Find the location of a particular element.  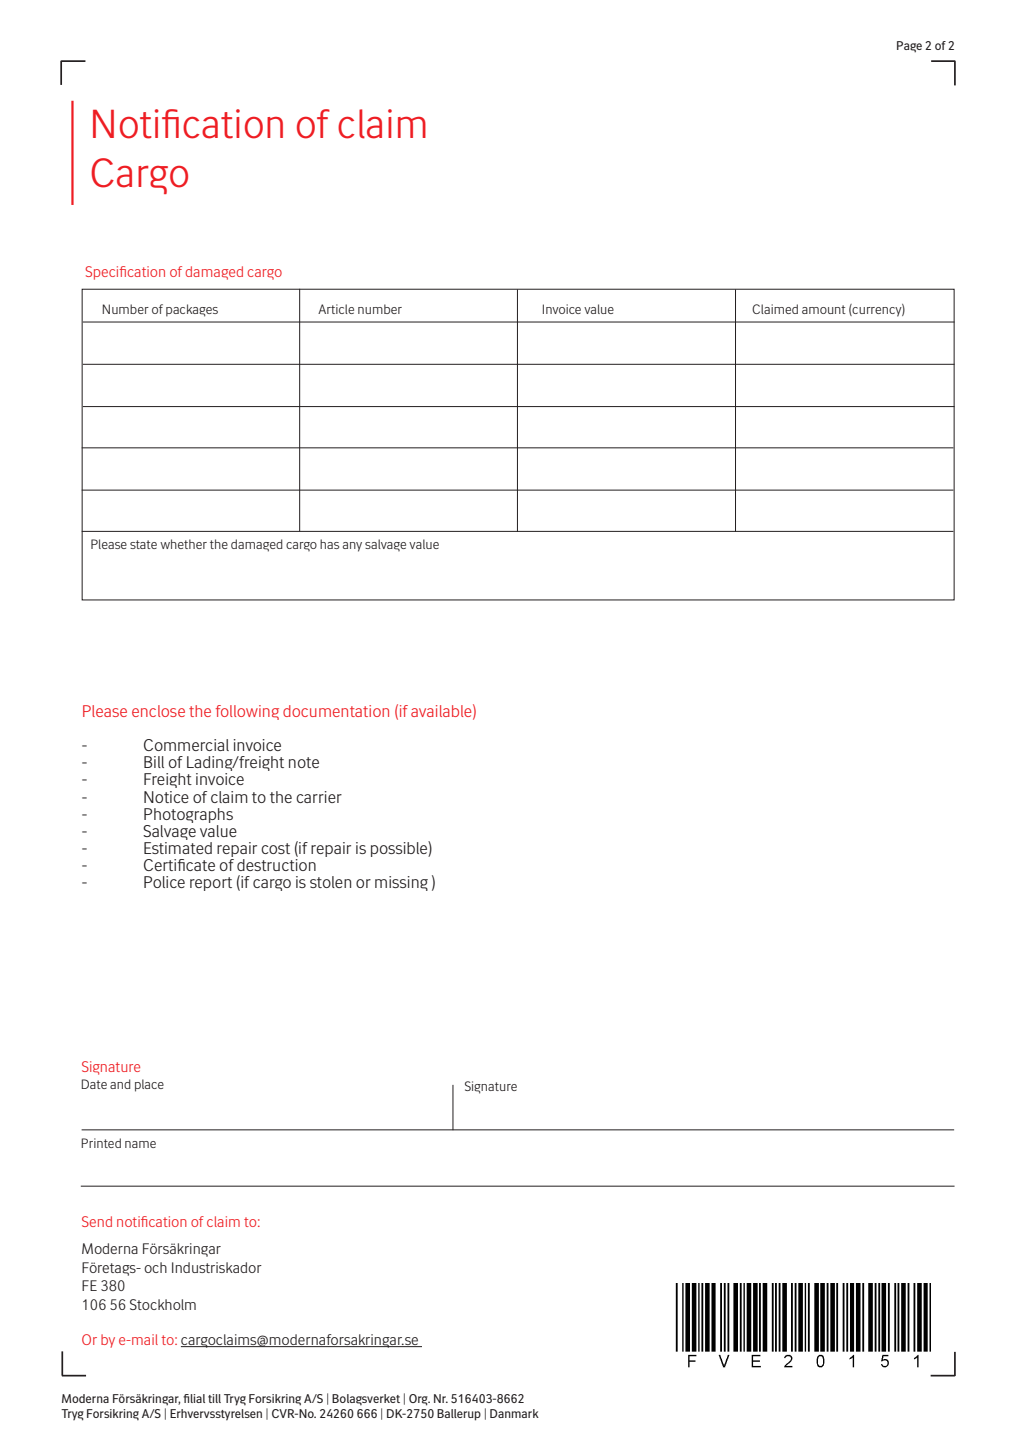

filial is located at coordinates (194, 1398).
